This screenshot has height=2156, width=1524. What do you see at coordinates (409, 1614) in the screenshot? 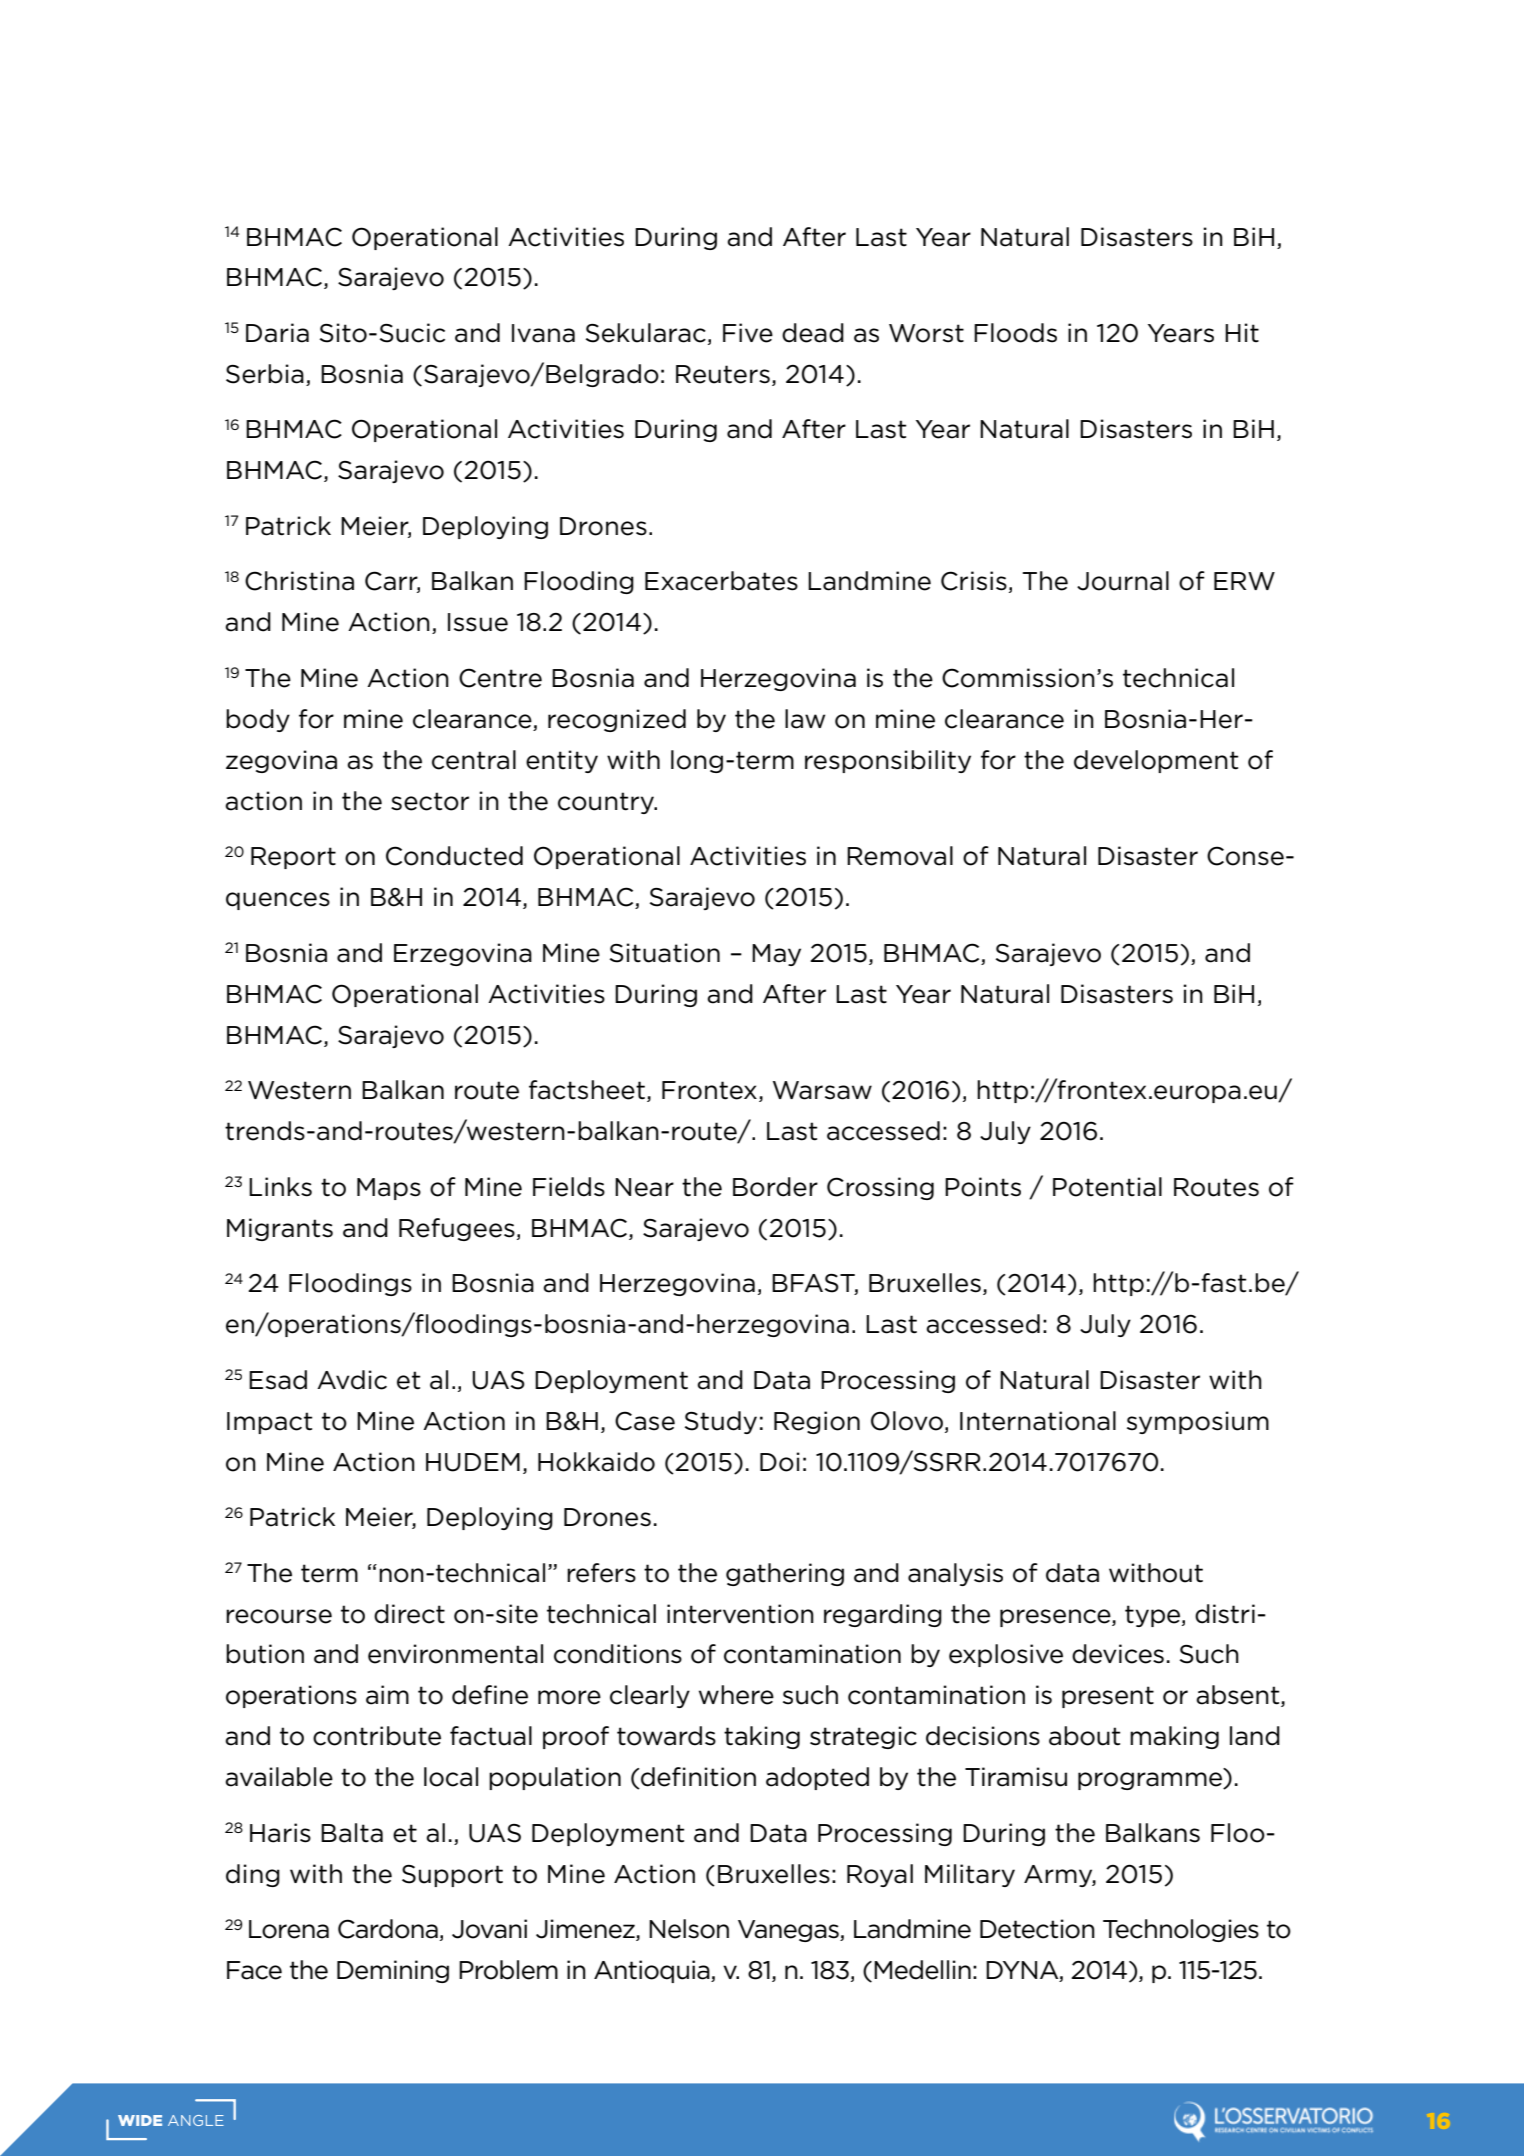
I see `direct` at bounding box center [409, 1614].
